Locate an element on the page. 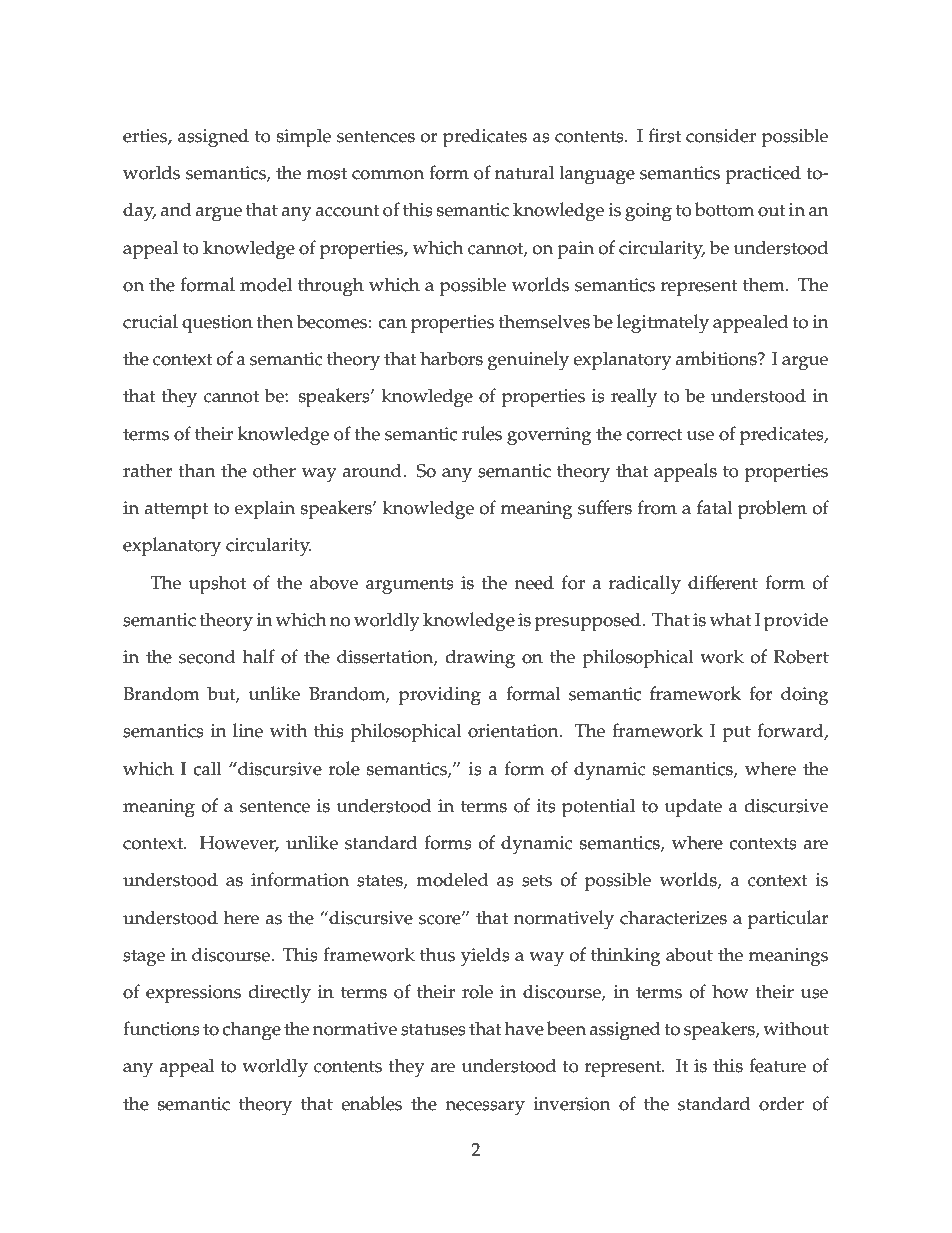 The image size is (952, 1233). update is located at coordinates (693, 808).
